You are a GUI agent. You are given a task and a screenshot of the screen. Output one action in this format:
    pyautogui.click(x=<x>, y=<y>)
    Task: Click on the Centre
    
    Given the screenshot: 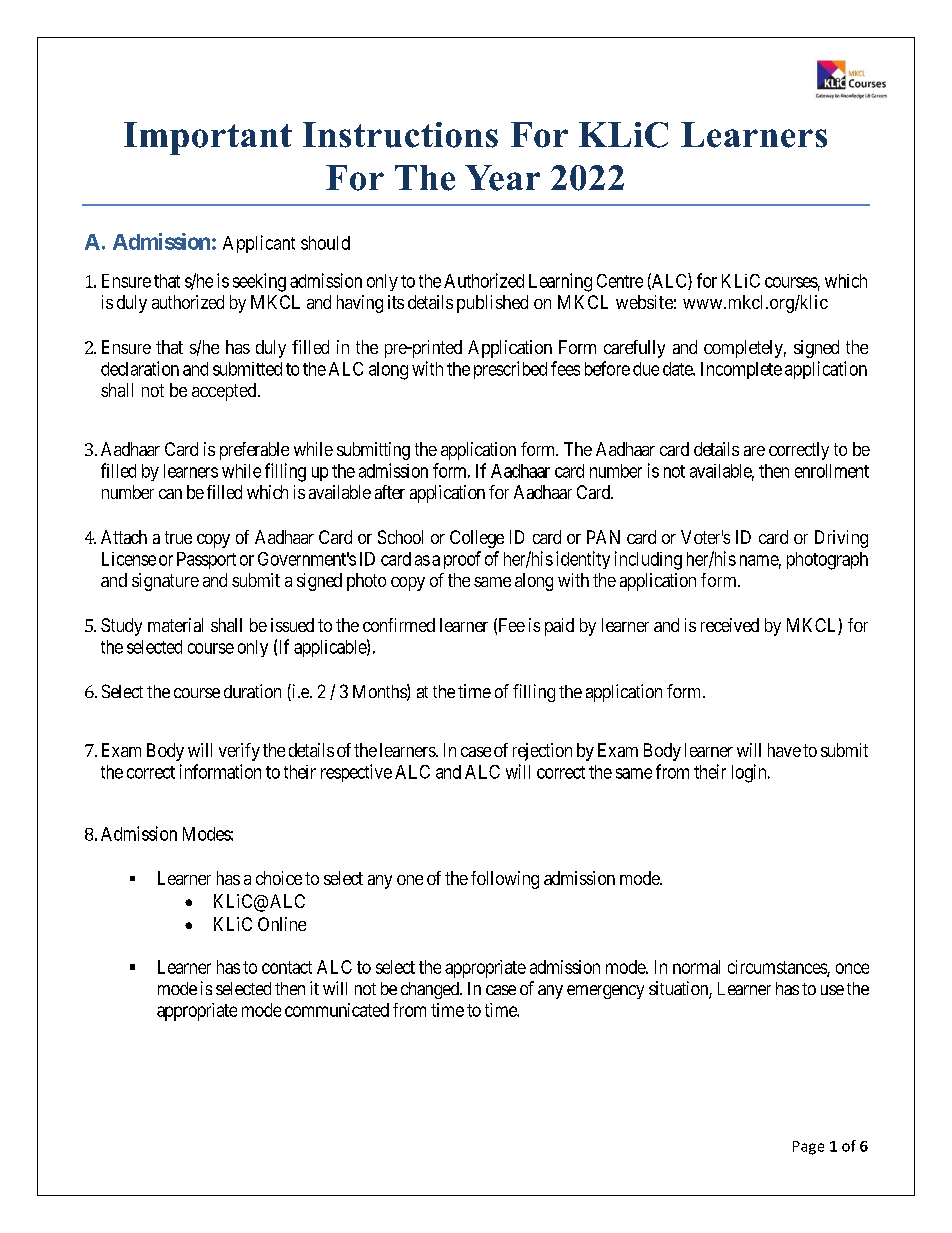 What is the action you would take?
    pyautogui.click(x=620, y=281)
